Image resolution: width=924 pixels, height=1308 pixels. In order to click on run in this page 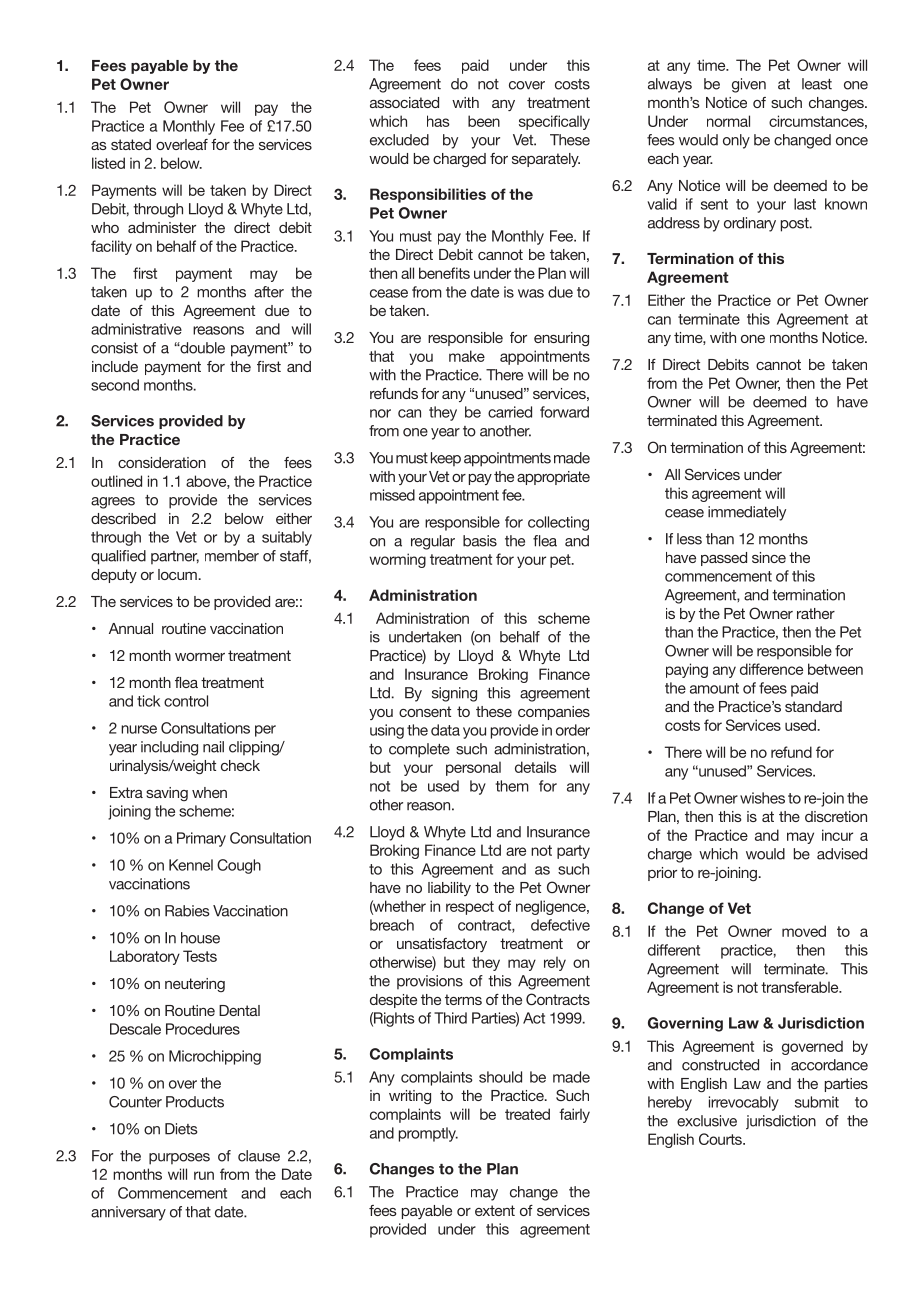, I will do `click(204, 1175)`.
